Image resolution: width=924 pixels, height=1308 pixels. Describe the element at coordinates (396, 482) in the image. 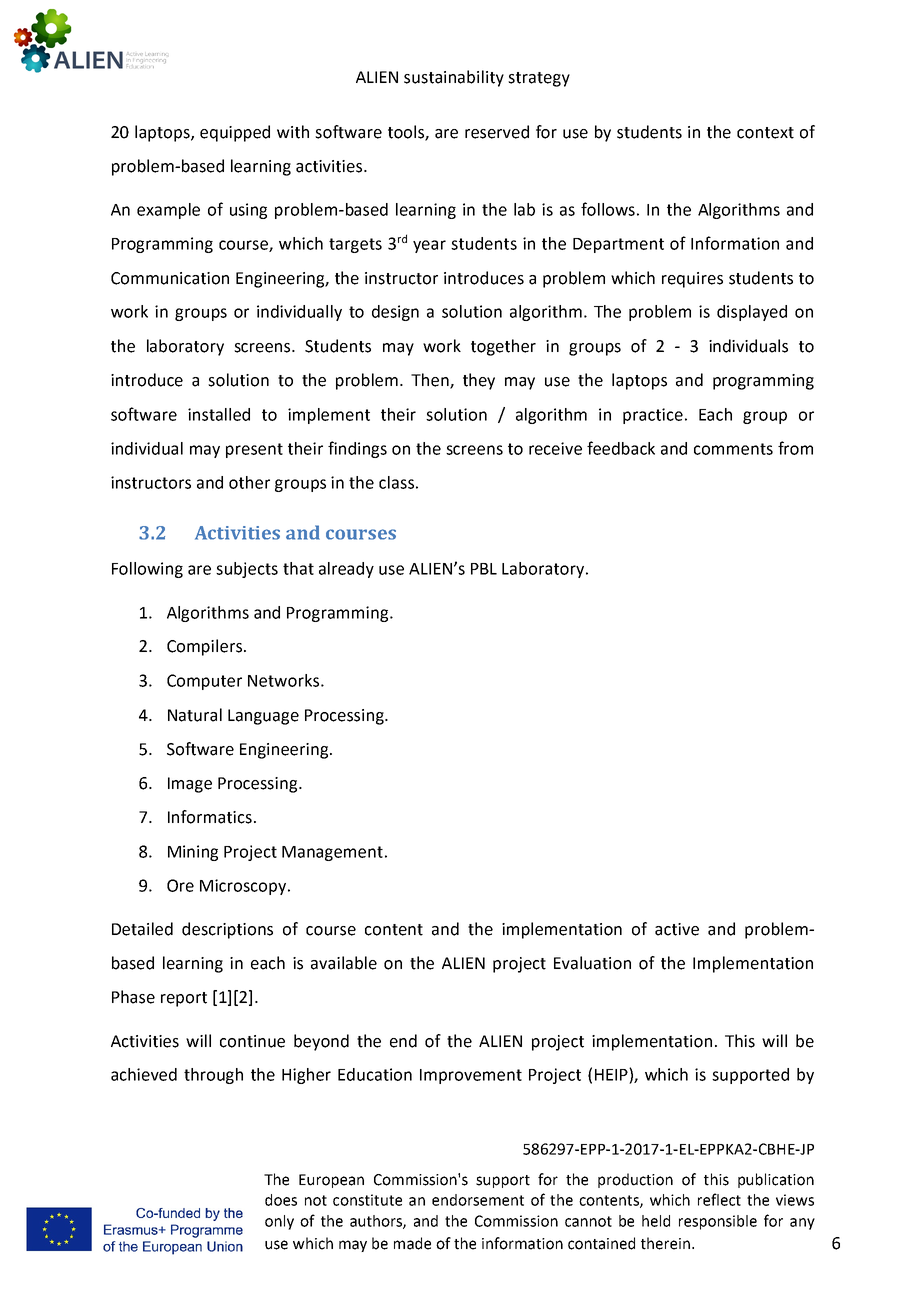

I see `class` at that location.
